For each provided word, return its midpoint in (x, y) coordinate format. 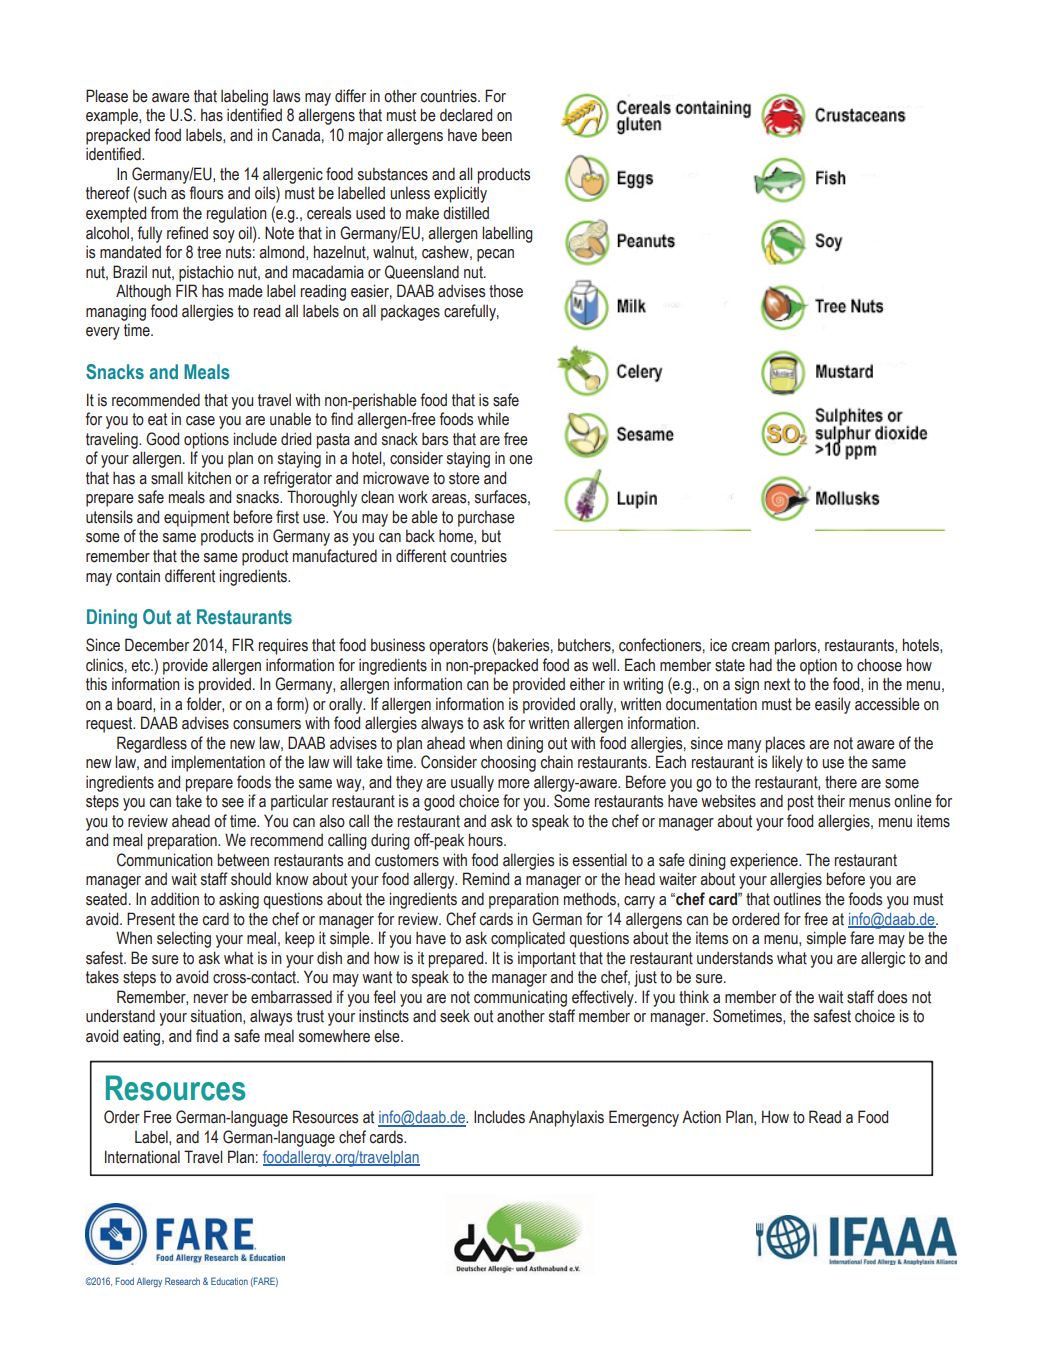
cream (750, 647)
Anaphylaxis (566, 1118)
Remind (486, 879)
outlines (797, 899)
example (113, 116)
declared (466, 115)
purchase (486, 518)
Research (182, 1281)
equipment (196, 518)
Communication (165, 860)
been (497, 135)
